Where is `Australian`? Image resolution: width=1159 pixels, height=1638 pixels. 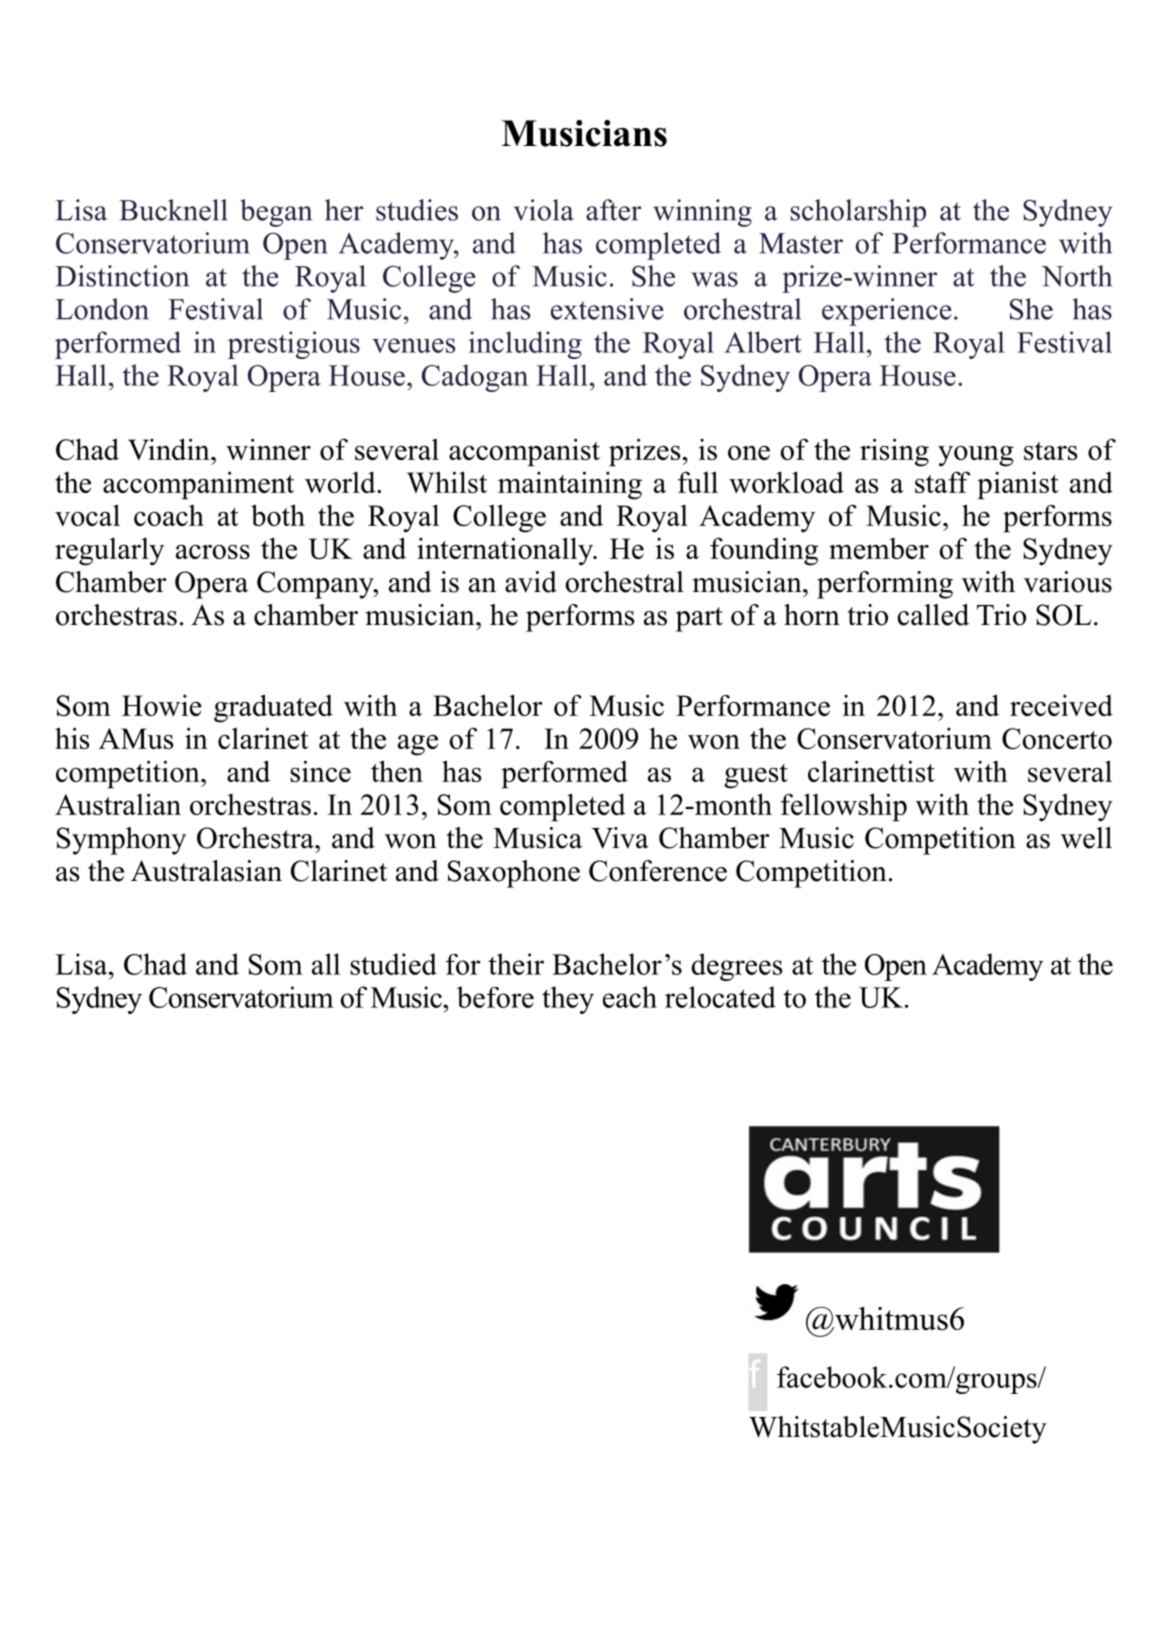 Australian is located at coordinates (118, 804).
